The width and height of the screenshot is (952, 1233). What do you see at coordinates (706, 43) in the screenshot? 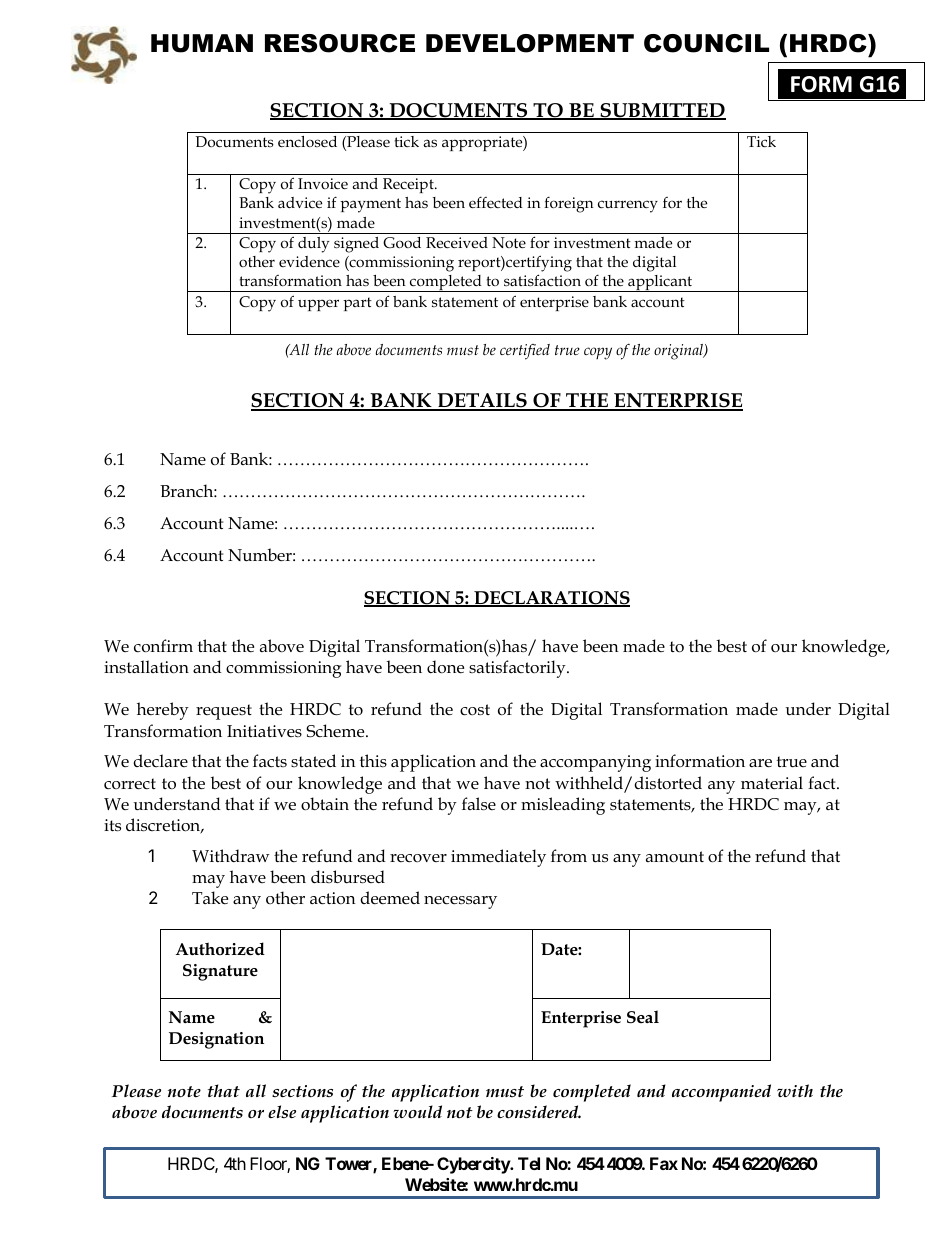
I see `COUNCIL` at bounding box center [706, 43].
